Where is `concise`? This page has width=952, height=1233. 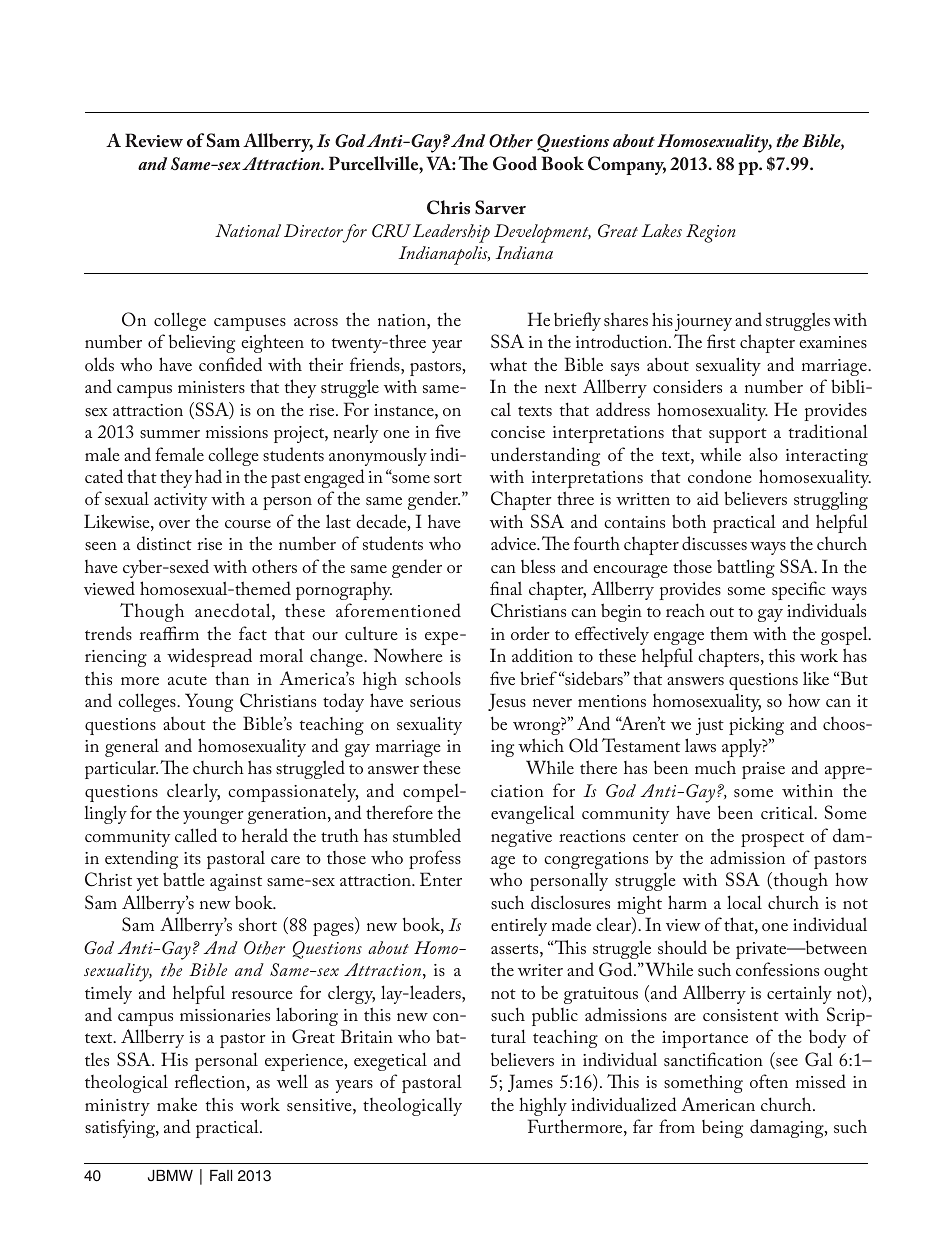
concise is located at coordinates (518, 432).
